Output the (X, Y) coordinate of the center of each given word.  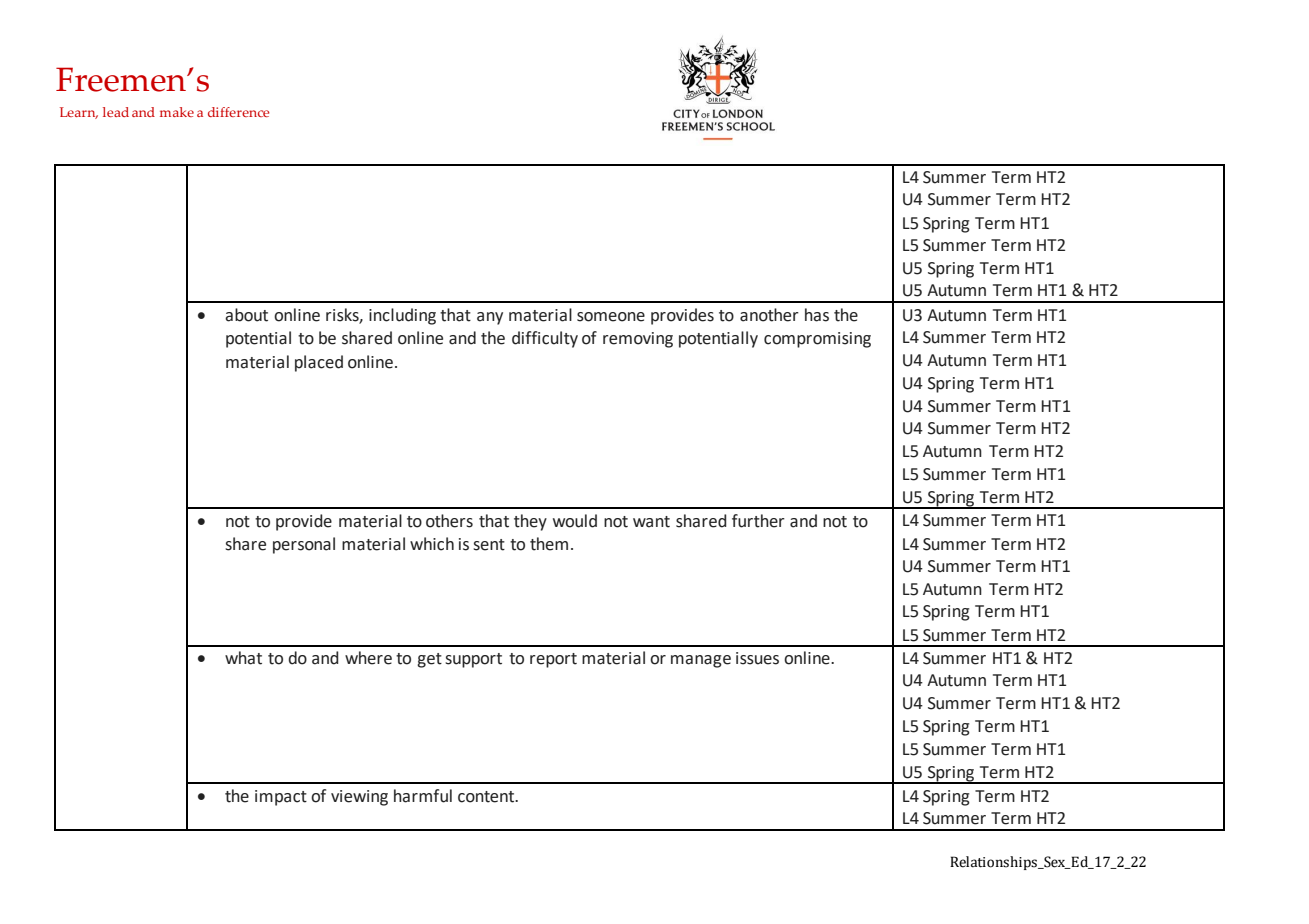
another (769, 315)
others (449, 521)
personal (304, 545)
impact (281, 798)
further (758, 521)
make (177, 112)
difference (238, 112)
